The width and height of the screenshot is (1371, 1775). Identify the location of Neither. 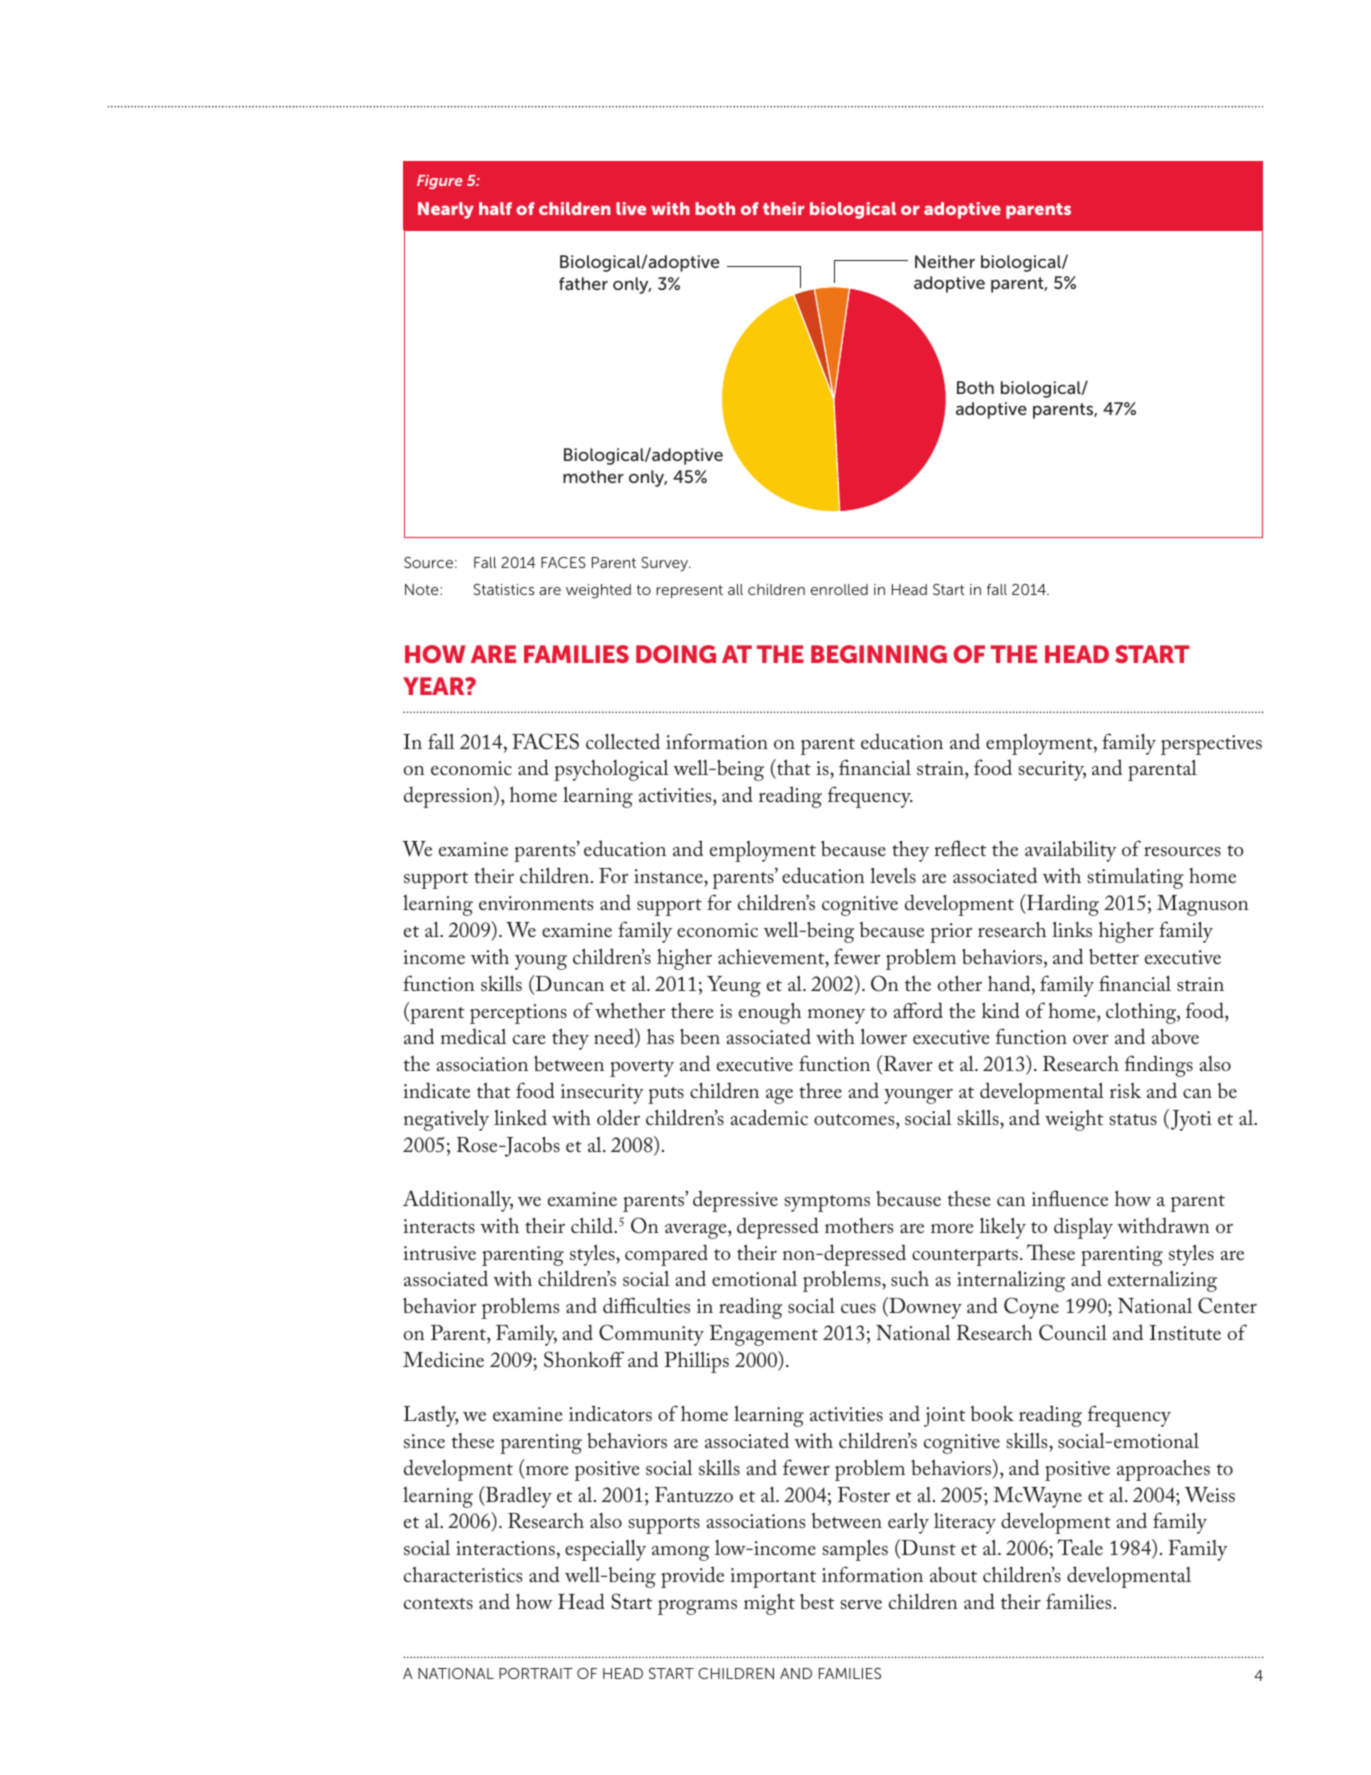
(945, 261).
